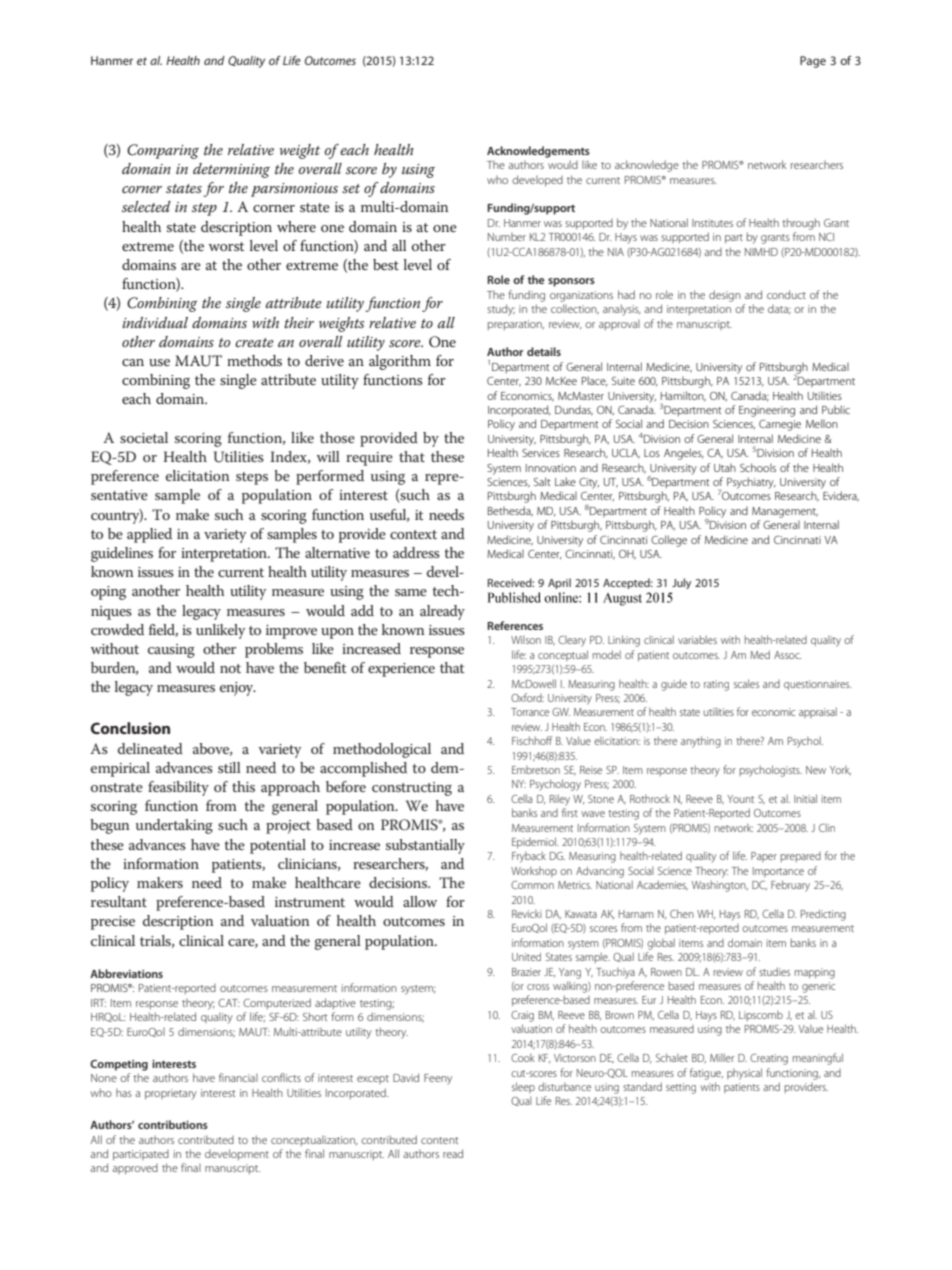  Describe the element at coordinates (163, 151) in the page. I see `Comparing` at that location.
